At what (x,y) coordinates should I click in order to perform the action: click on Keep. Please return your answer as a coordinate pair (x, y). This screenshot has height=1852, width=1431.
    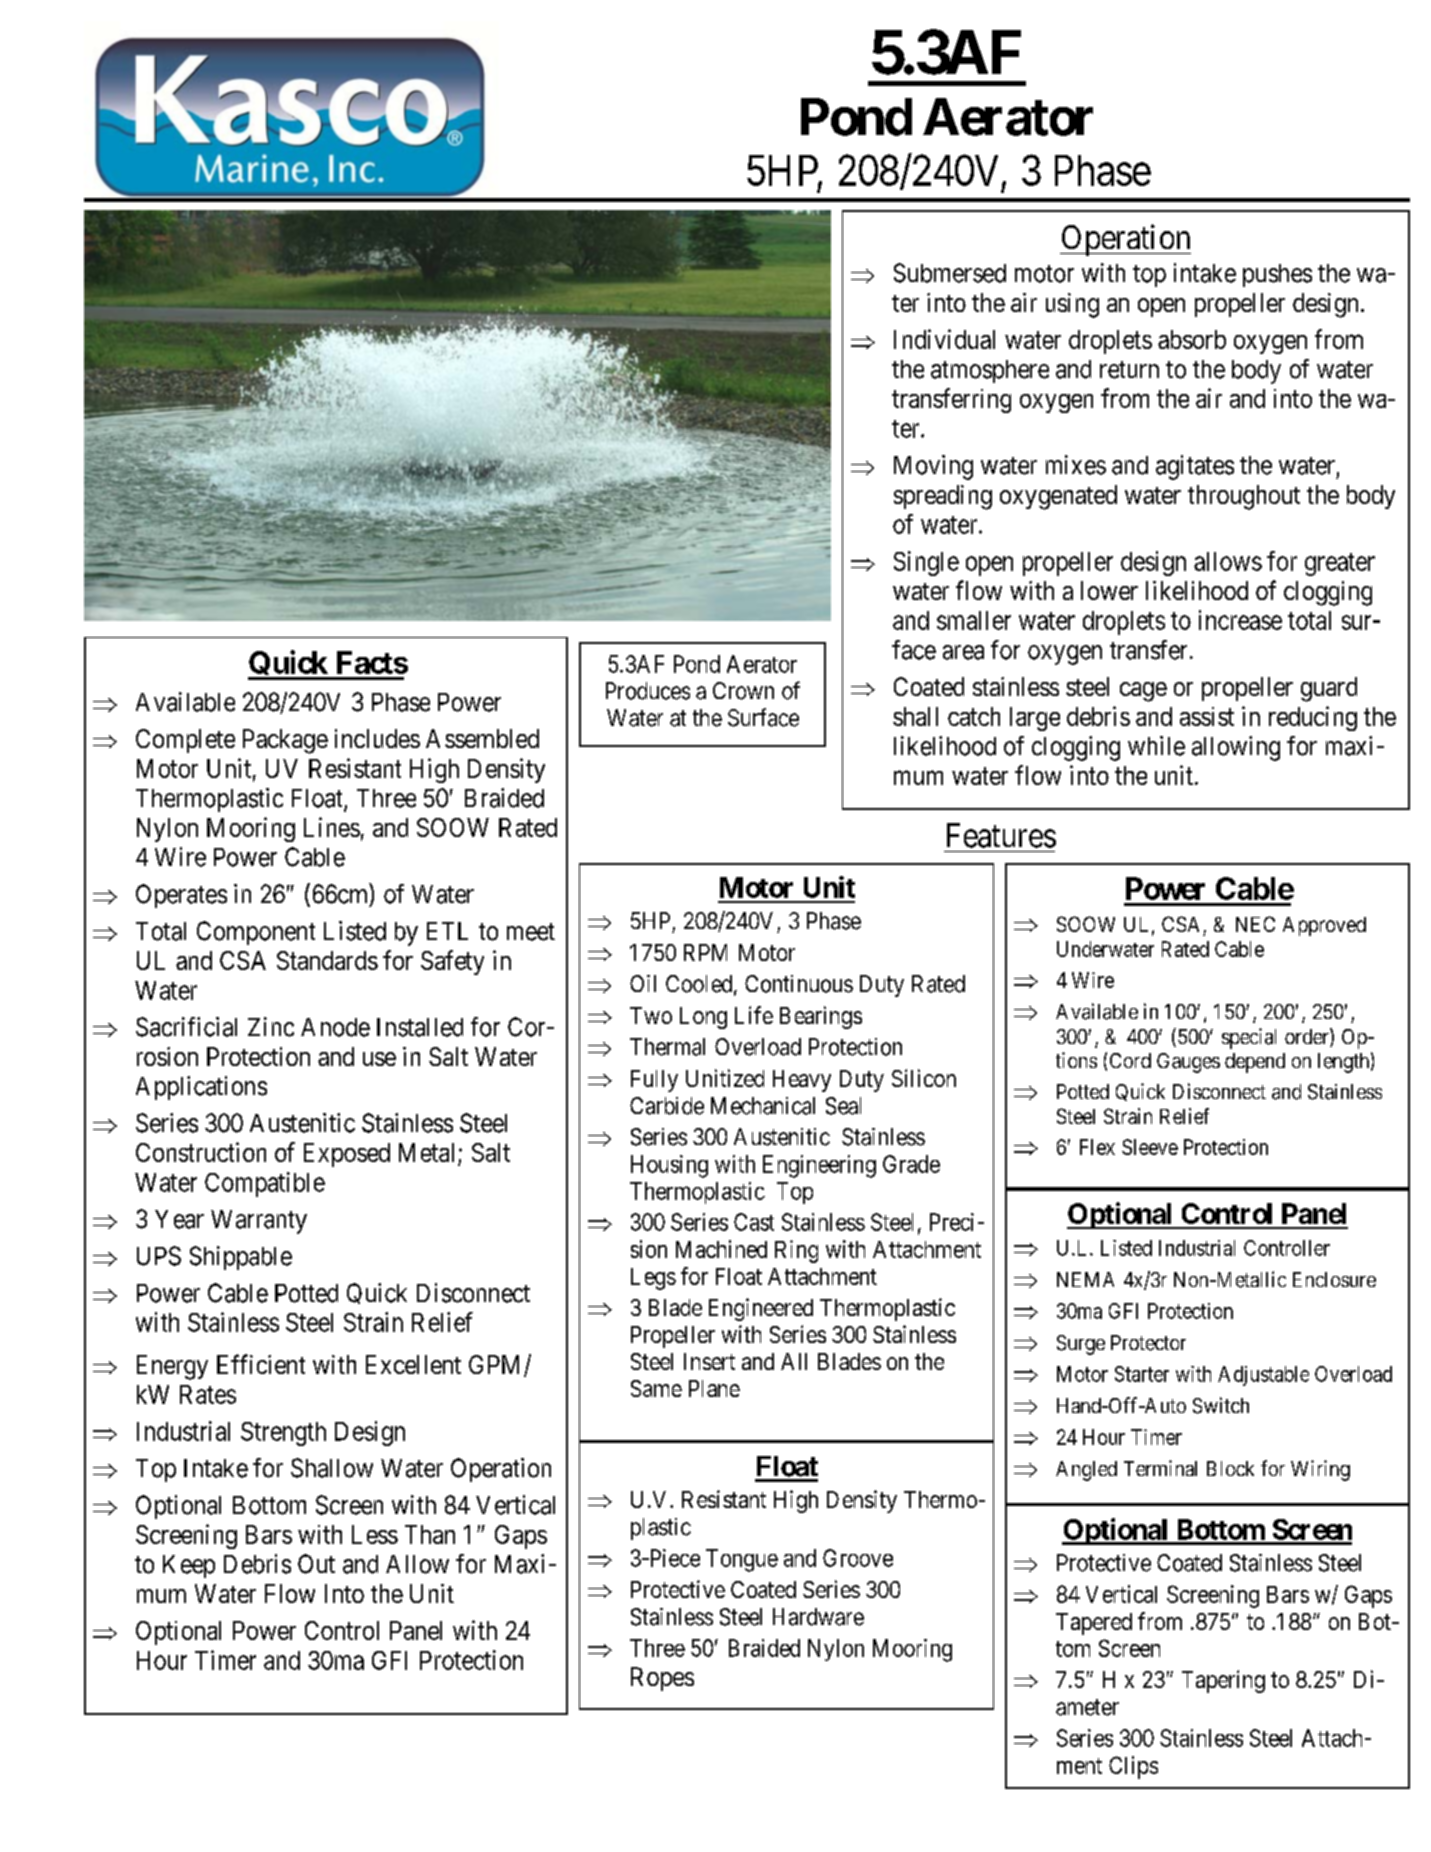
    Looking at the image, I should click on (189, 1566).
